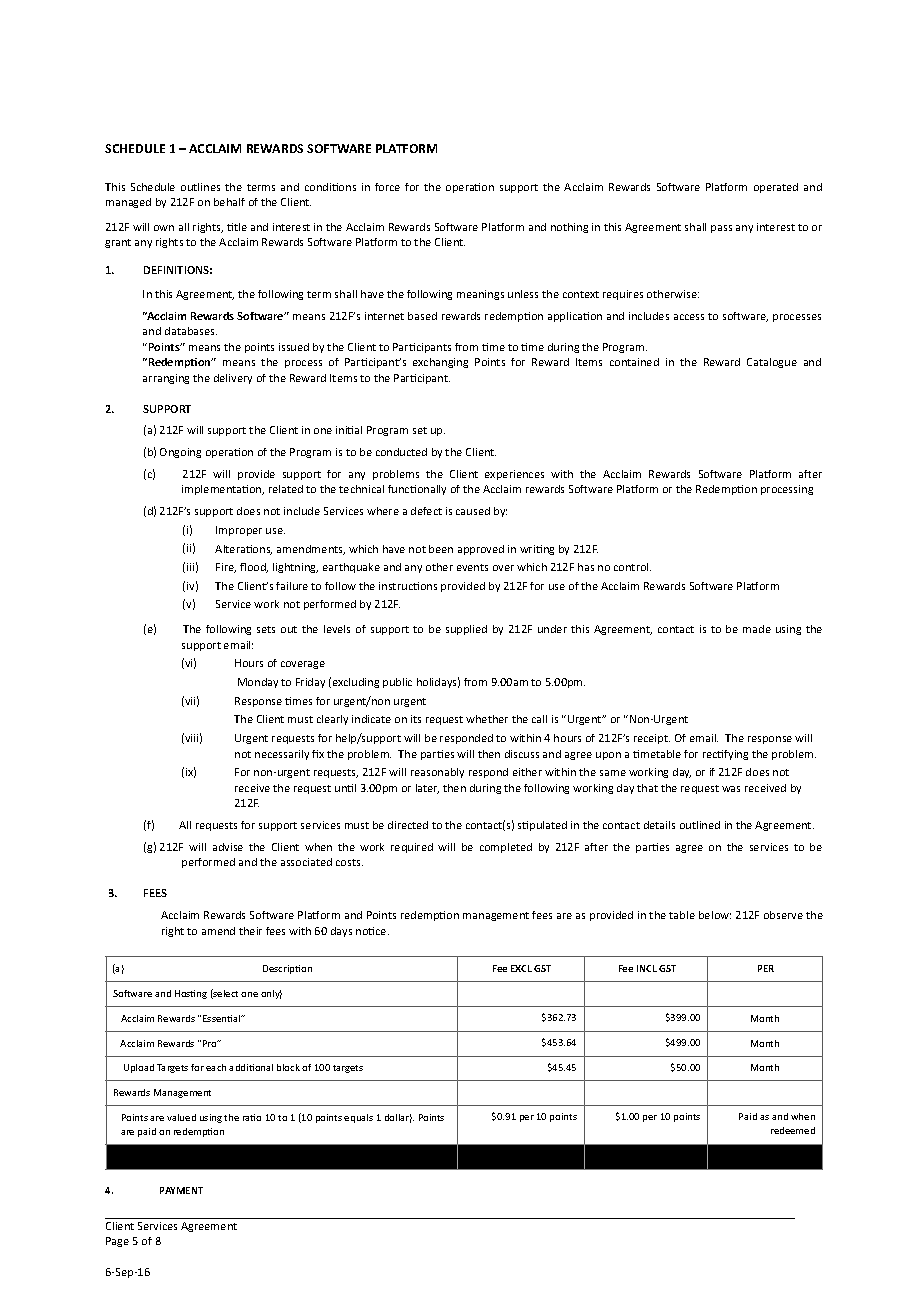 Image resolution: width=924 pixels, height=1308 pixels. What do you see at coordinates (652, 739) in the document?
I see `receipt` at bounding box center [652, 739].
